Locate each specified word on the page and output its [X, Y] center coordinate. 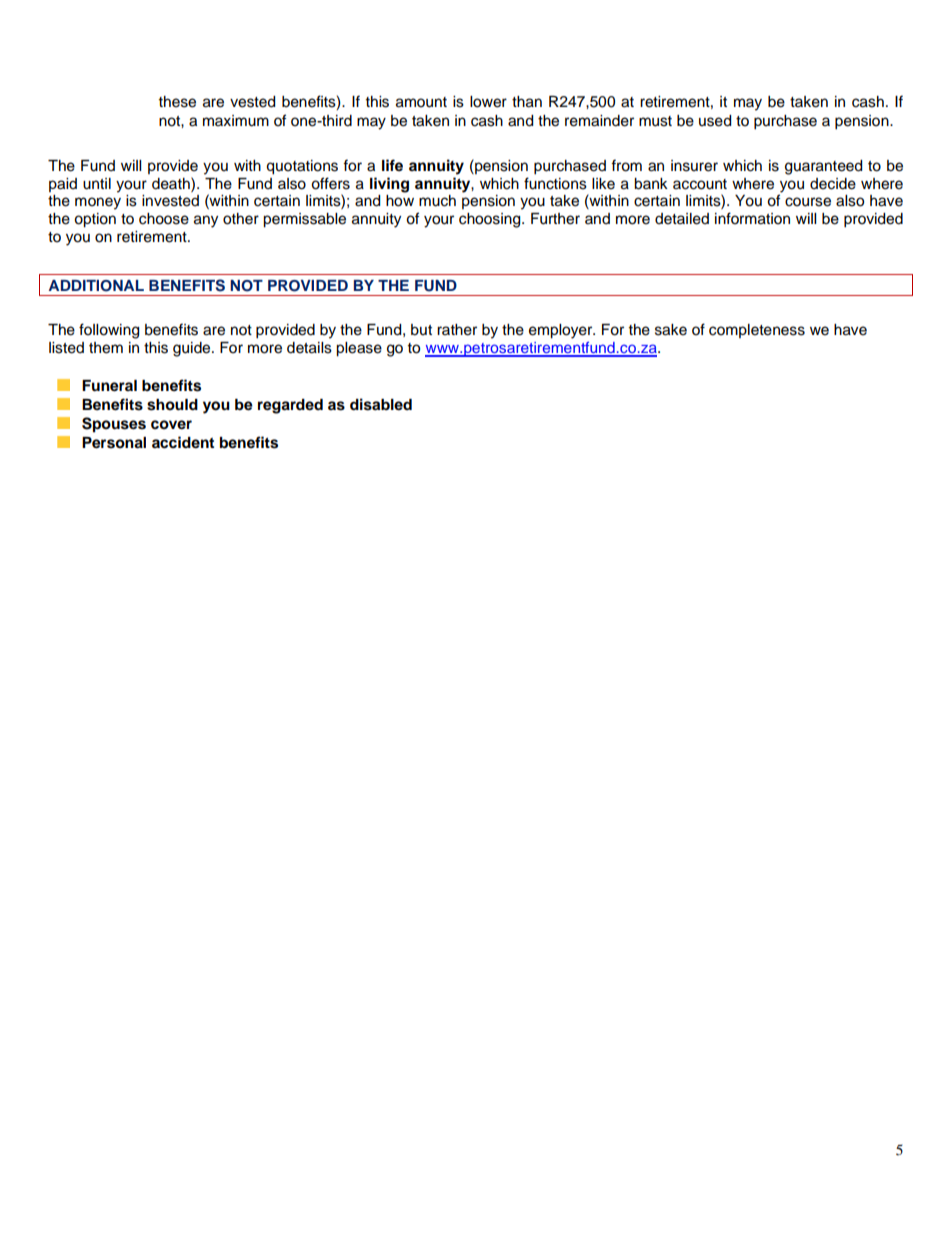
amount [421, 102]
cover [171, 425]
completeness [757, 331]
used [715, 121]
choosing [491, 220]
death [172, 183]
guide [193, 349]
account [700, 184]
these [177, 102]
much [437, 201]
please [359, 349]
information [752, 218]
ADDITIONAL [96, 286]
